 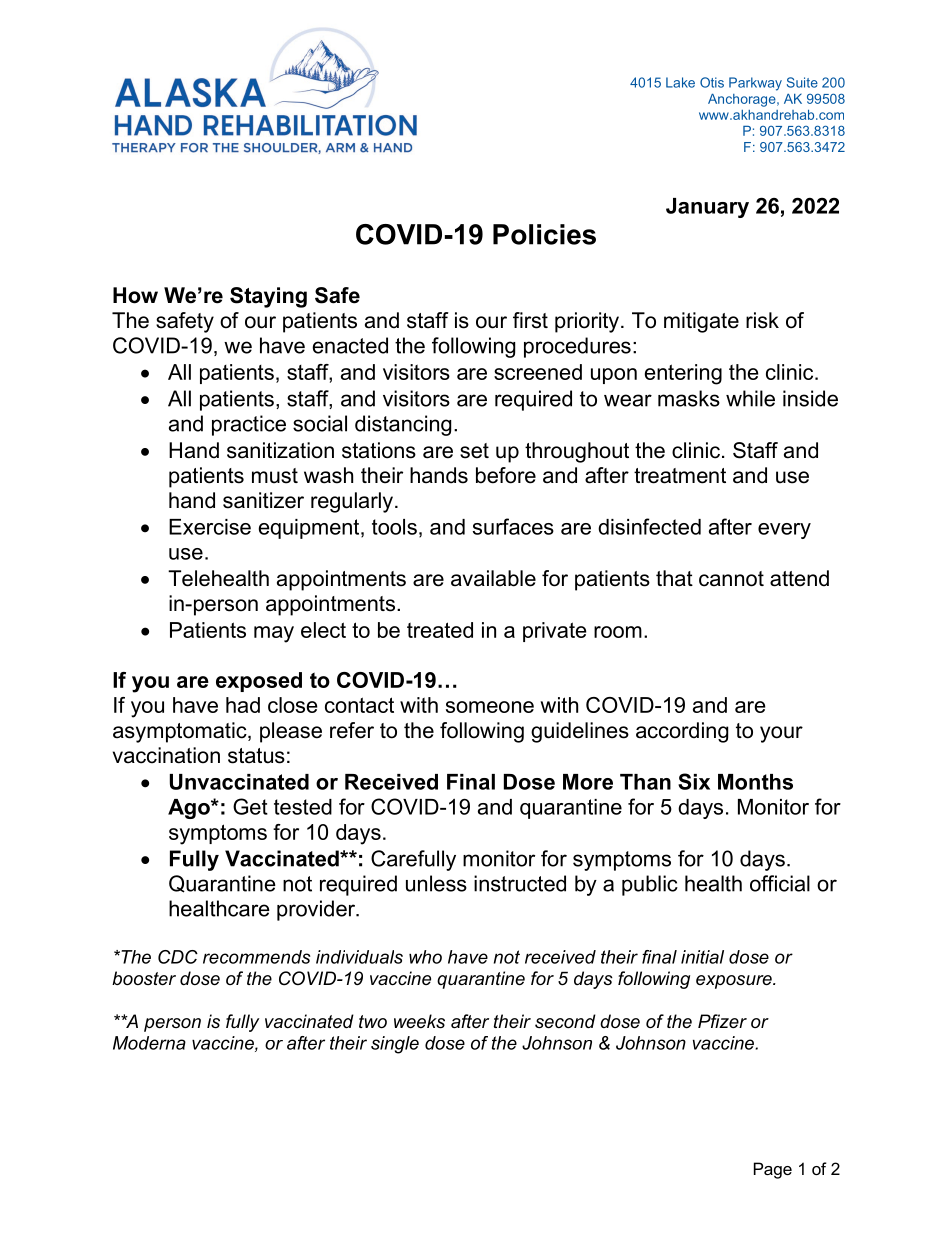 I want to click on while, so click(x=750, y=398).
